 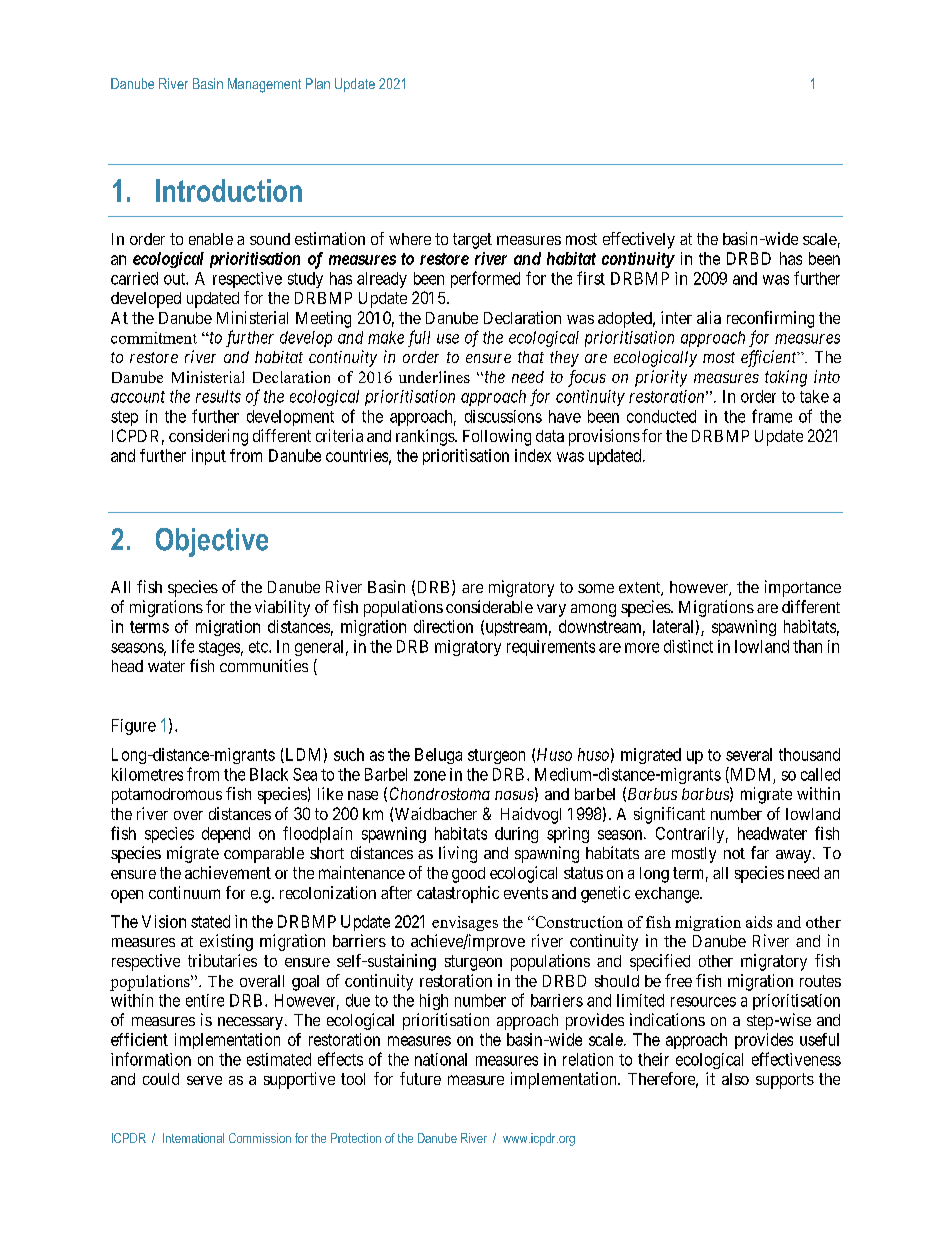 What do you see at coordinates (420, 1078) in the image?
I see `future` at bounding box center [420, 1078].
